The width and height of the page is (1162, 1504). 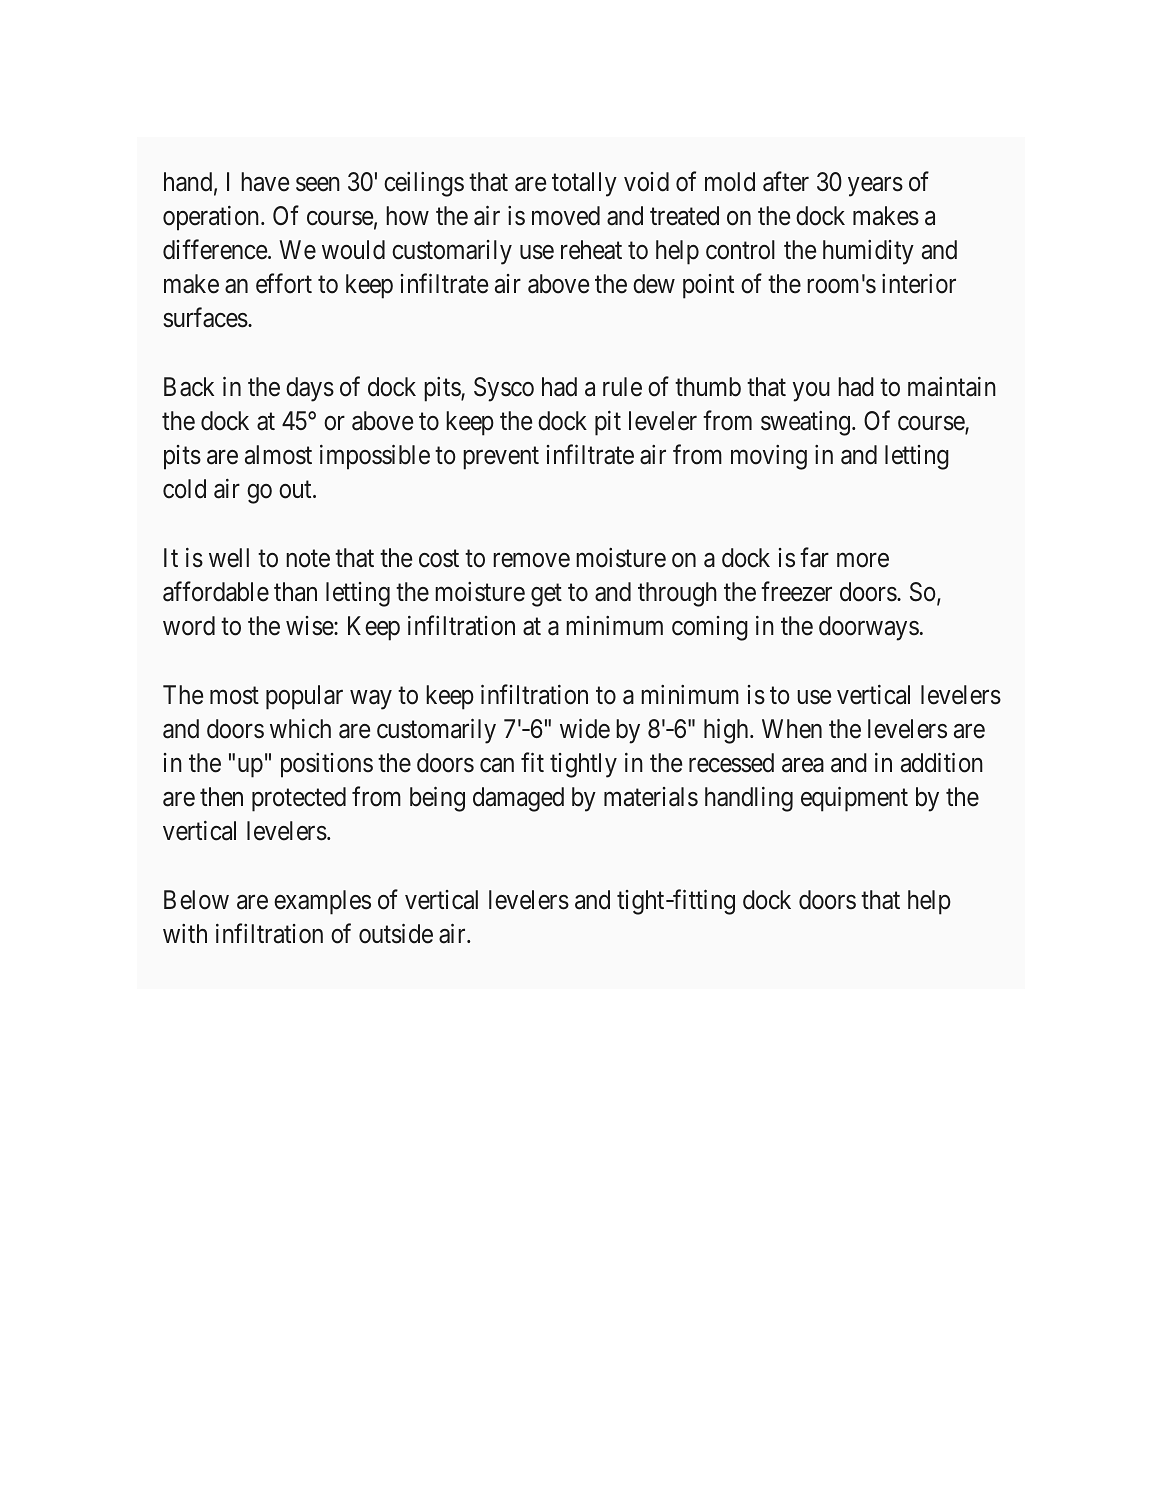 What do you see at coordinates (875, 187) in the page?
I see `years` at bounding box center [875, 187].
